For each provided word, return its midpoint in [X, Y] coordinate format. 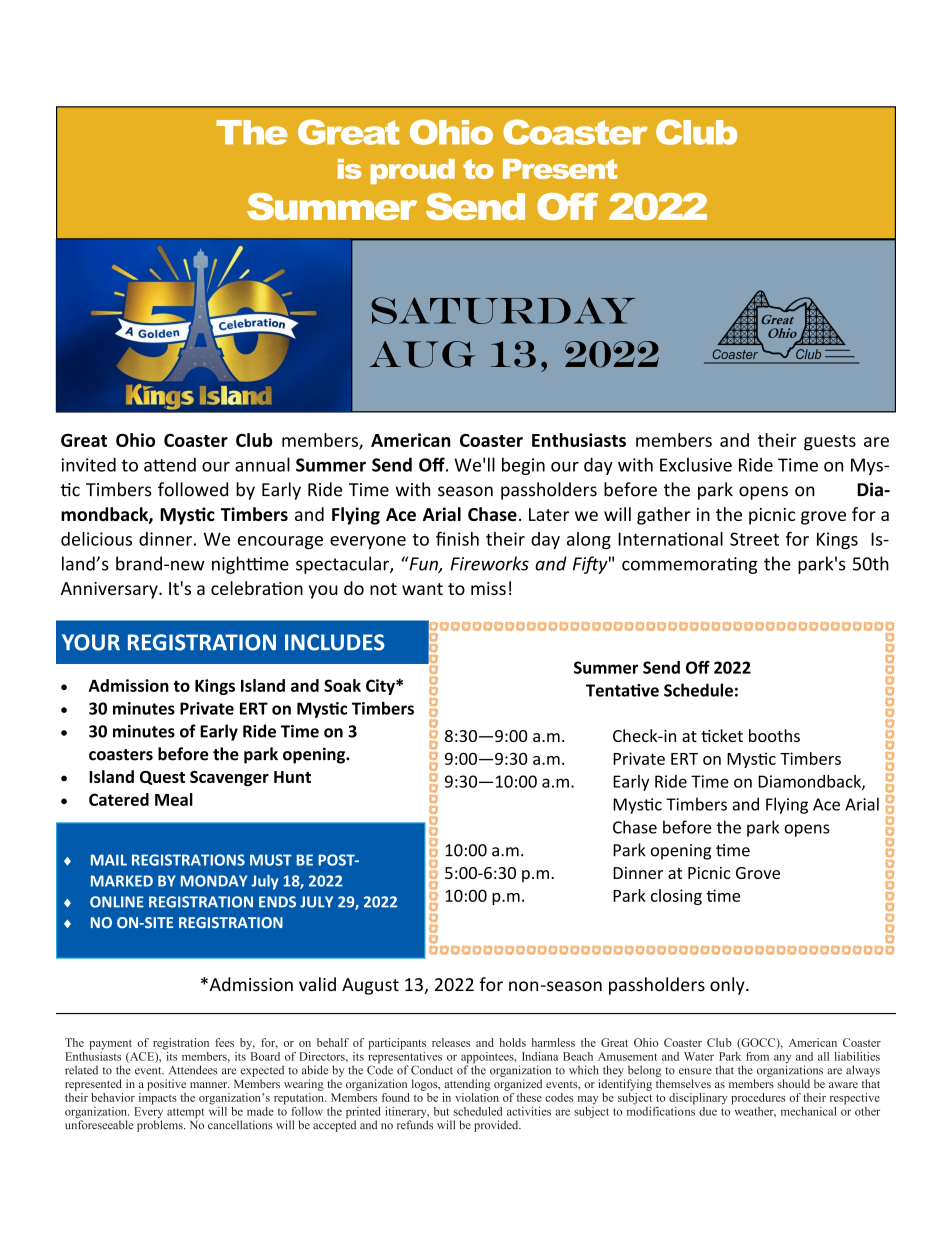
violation [477, 1096]
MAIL [109, 860]
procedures [758, 1099]
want [422, 589]
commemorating [690, 565]
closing [676, 897]
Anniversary [110, 590]
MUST [271, 860]
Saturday [503, 310]
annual [262, 464]
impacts [158, 1097]
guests [830, 443]
